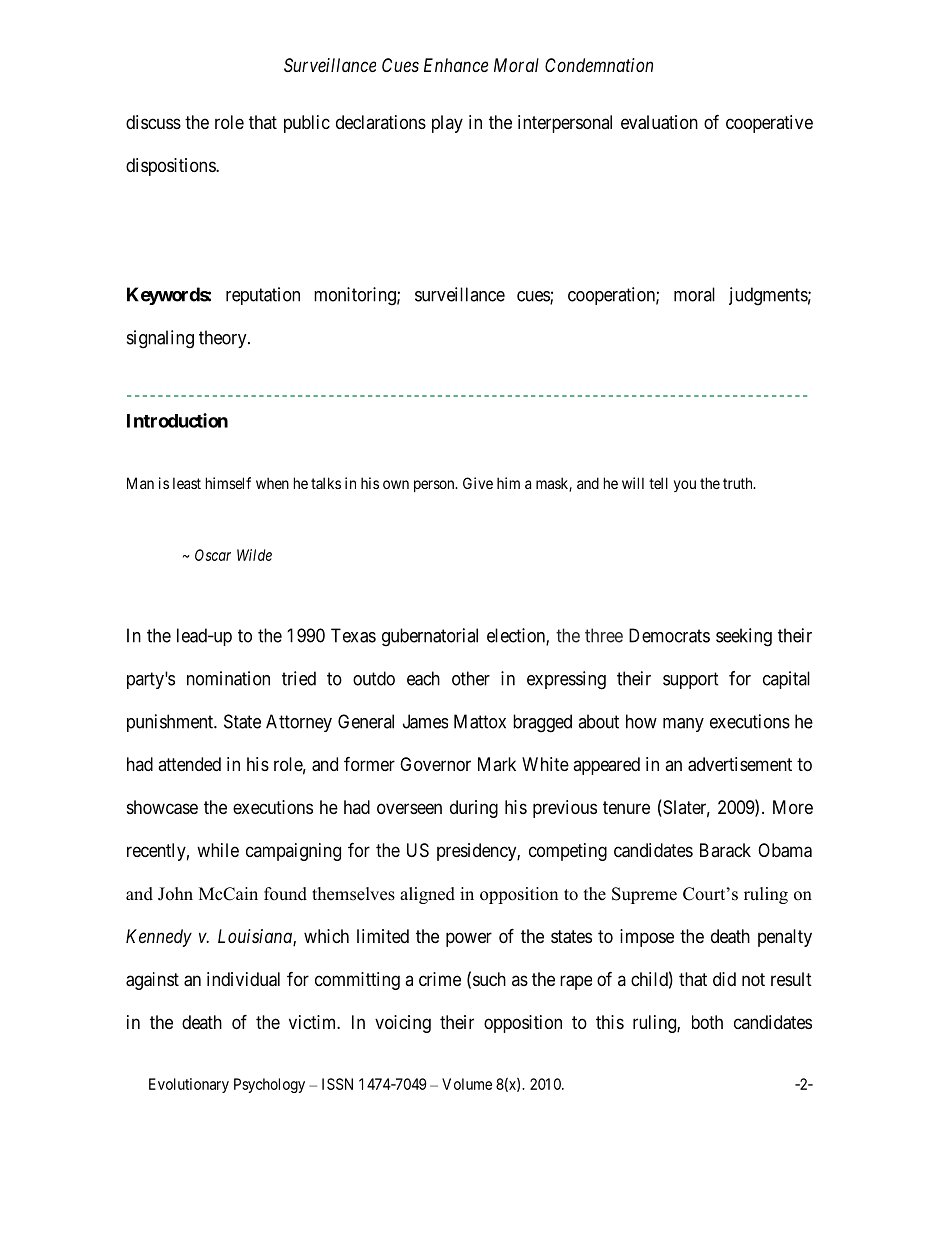 Image resolution: width=952 pixels, height=1233 pixels. What do you see at coordinates (430, 637) in the screenshot?
I see `gubernatorial` at bounding box center [430, 637].
